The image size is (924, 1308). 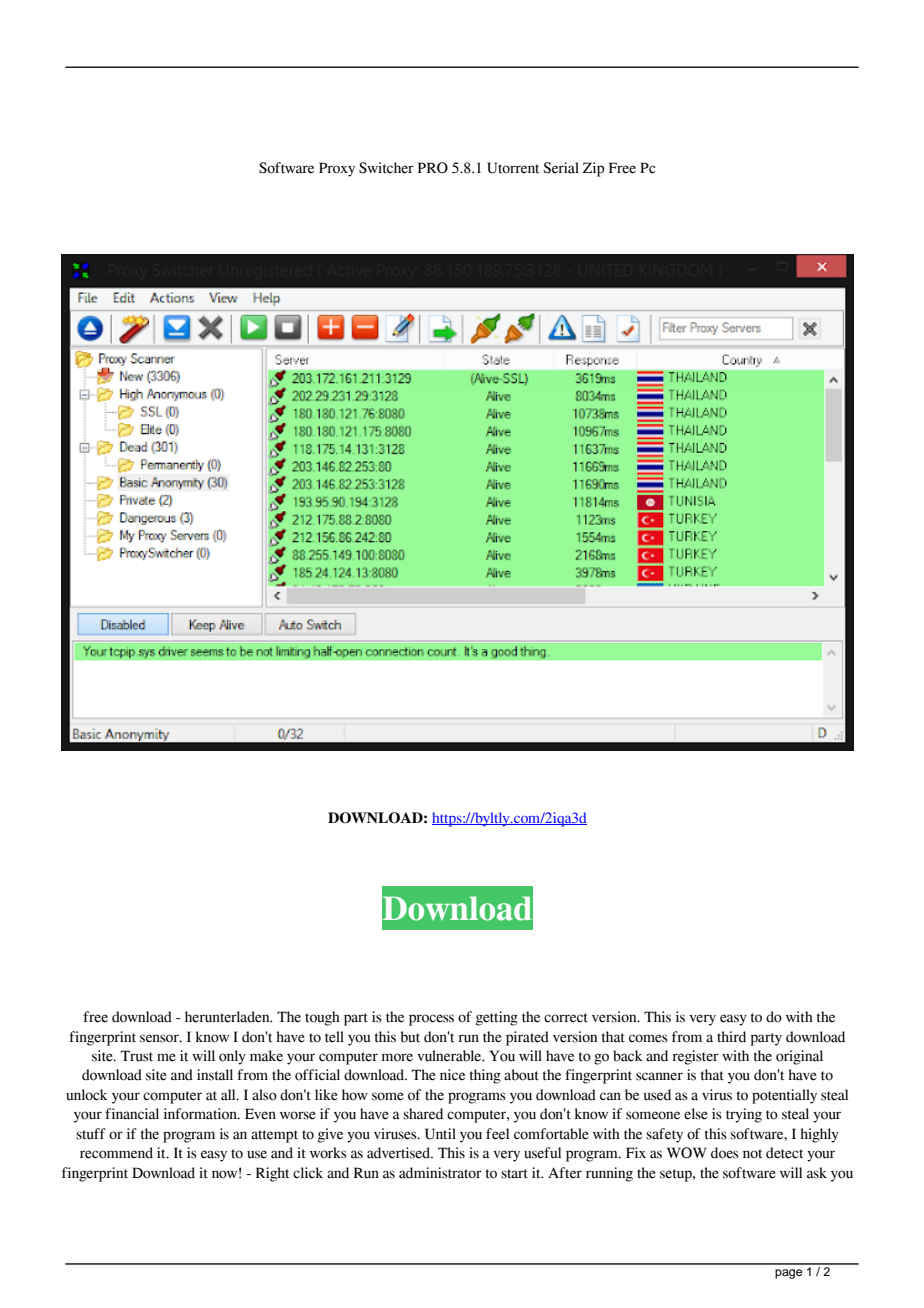 What do you see at coordinates (337, 169) in the document?
I see `Proxy` at bounding box center [337, 169].
